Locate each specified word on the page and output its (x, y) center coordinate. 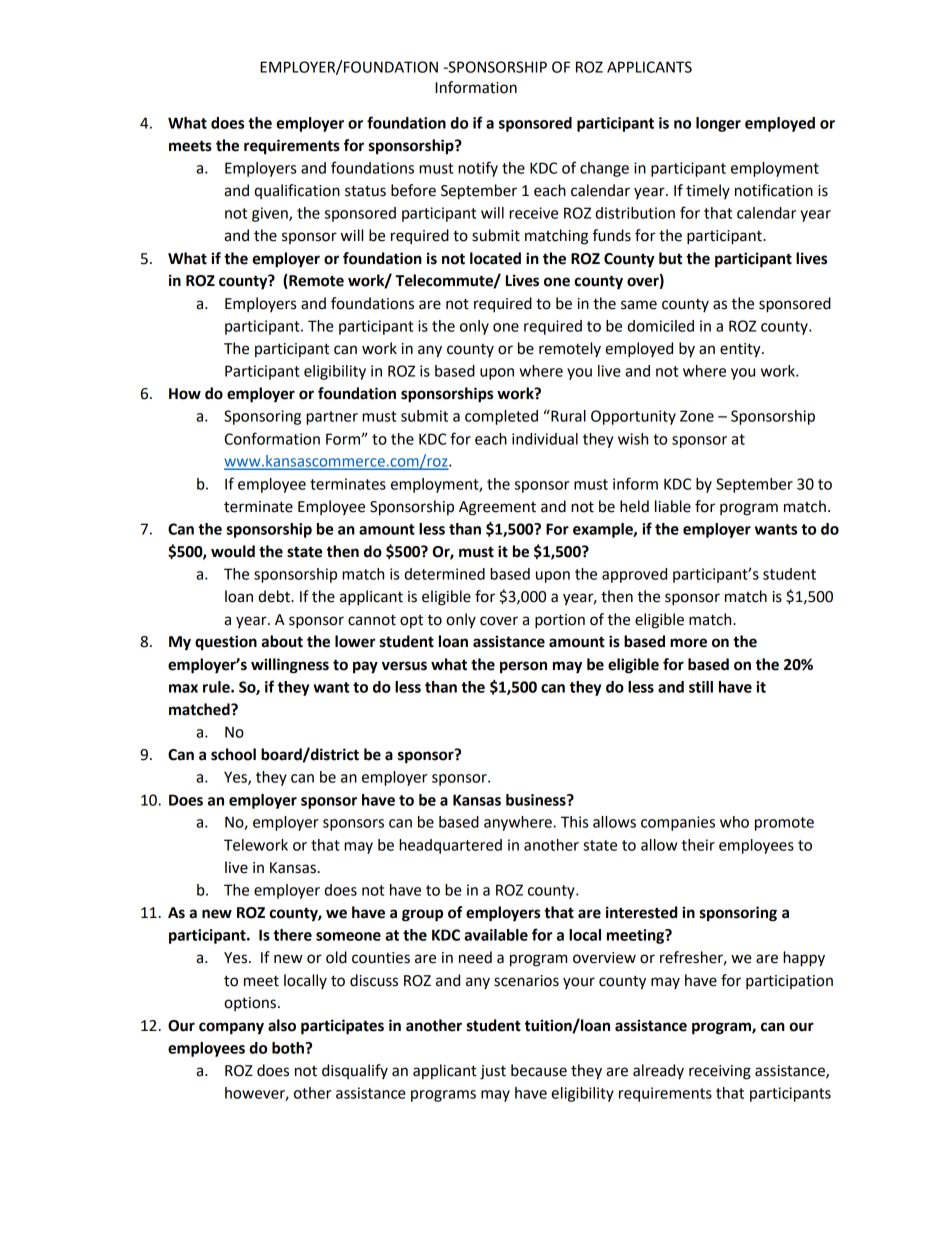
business (537, 800)
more (688, 643)
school (233, 754)
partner (332, 418)
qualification (297, 191)
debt (275, 596)
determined (444, 574)
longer (718, 124)
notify (478, 169)
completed (501, 417)
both (289, 1048)
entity (741, 350)
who (734, 822)
